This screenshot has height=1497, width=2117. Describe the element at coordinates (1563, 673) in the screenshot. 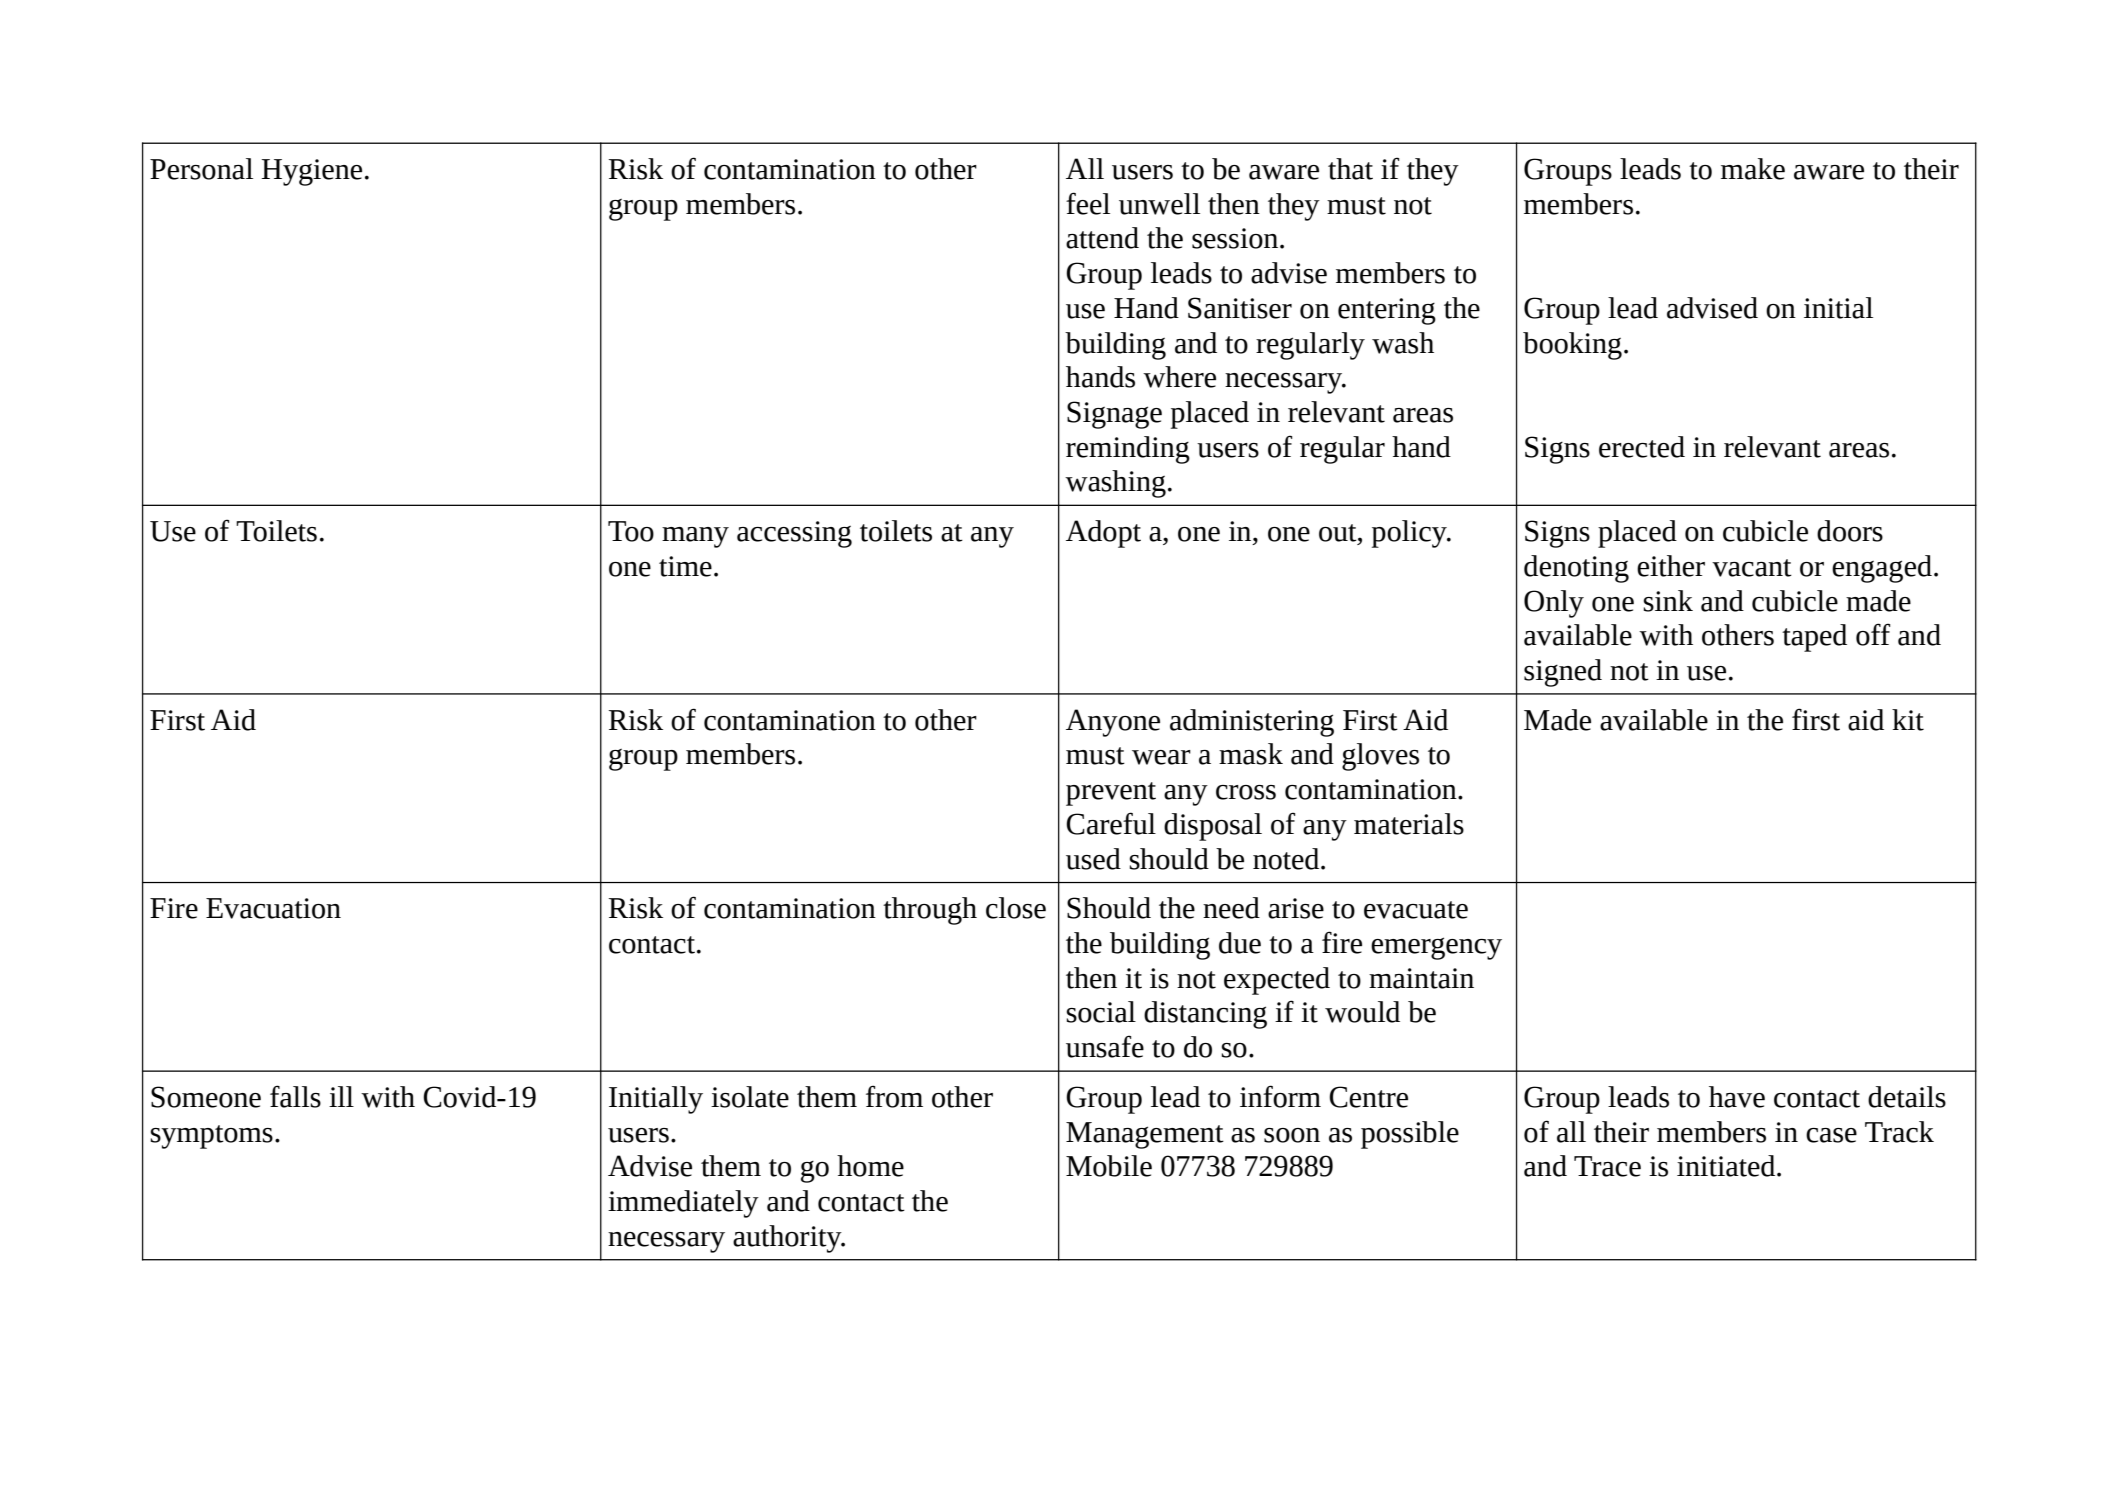

I see `signed` at that location.
